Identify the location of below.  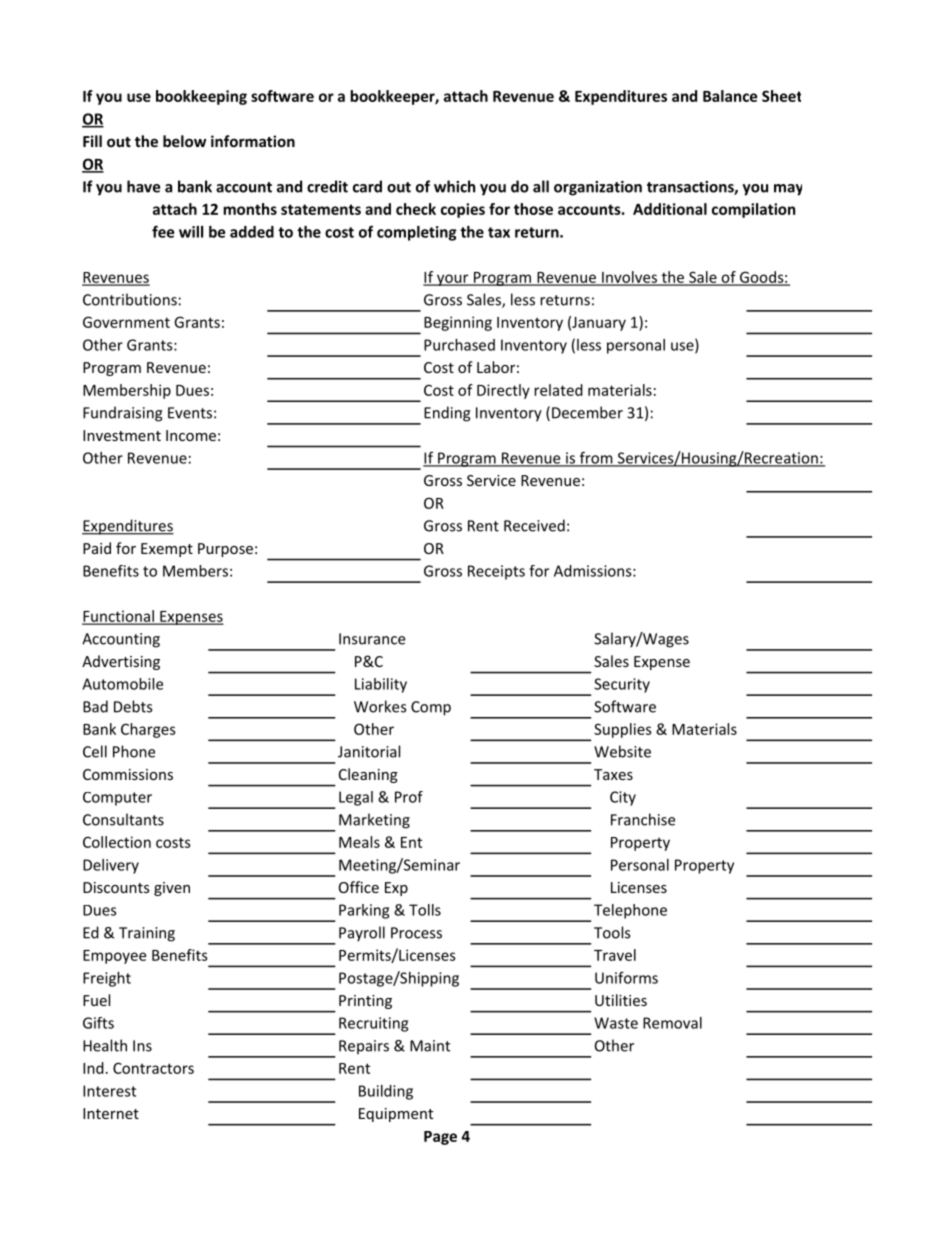
(184, 141).
